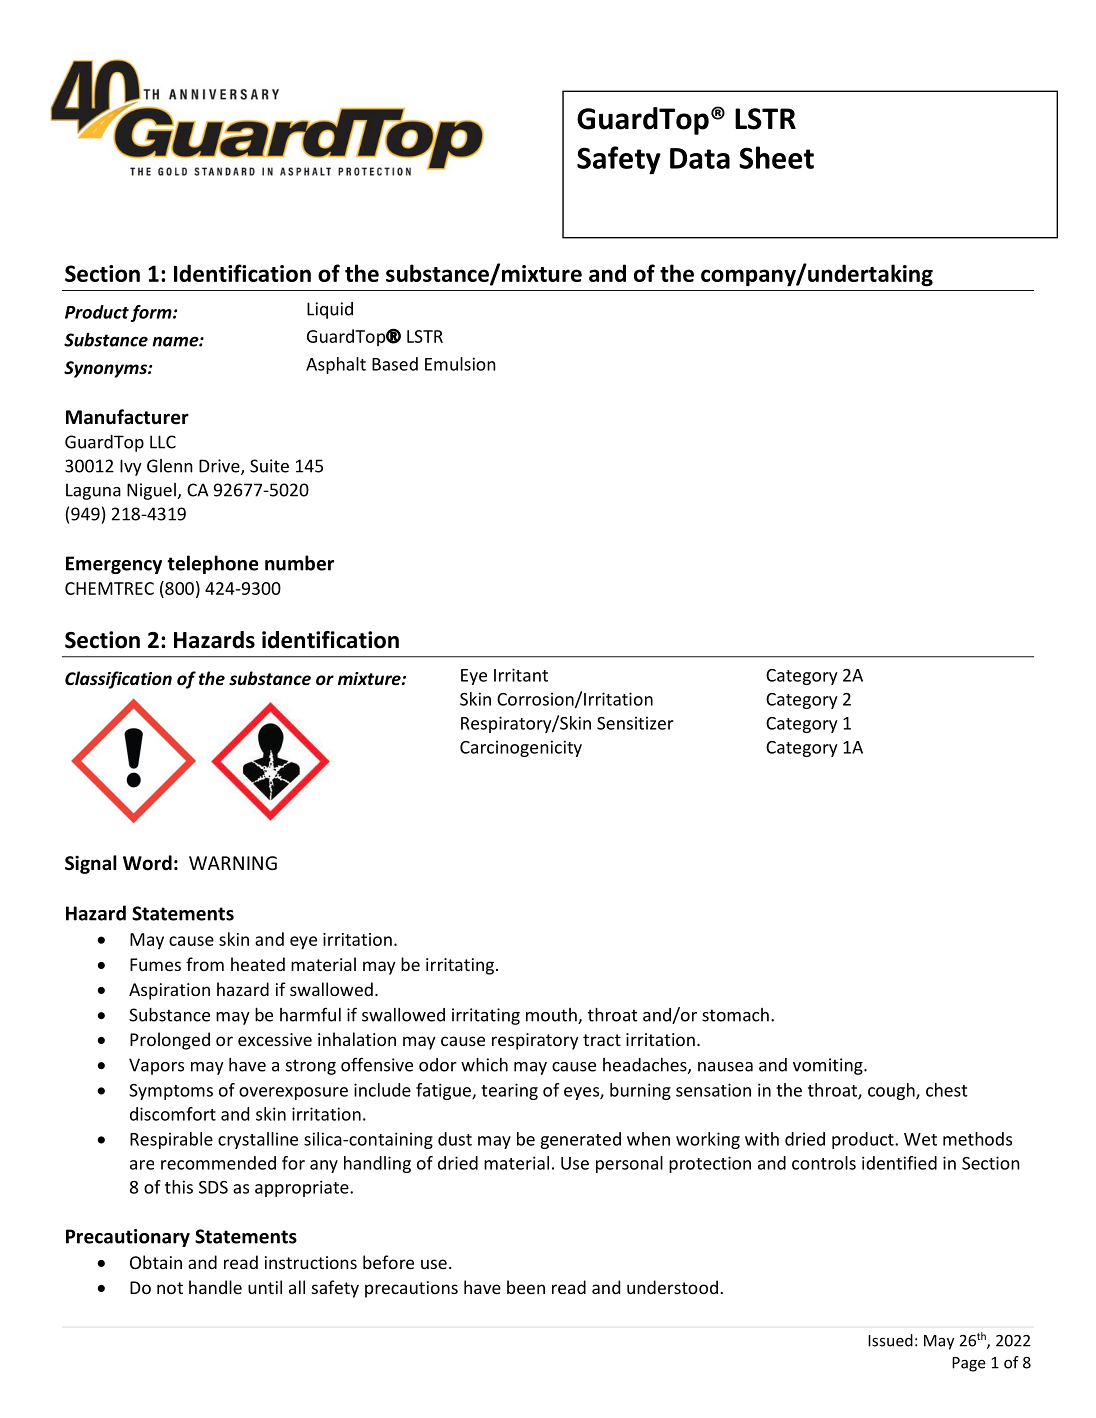 The image size is (1096, 1418). I want to click on Sheet, so click(776, 157).
